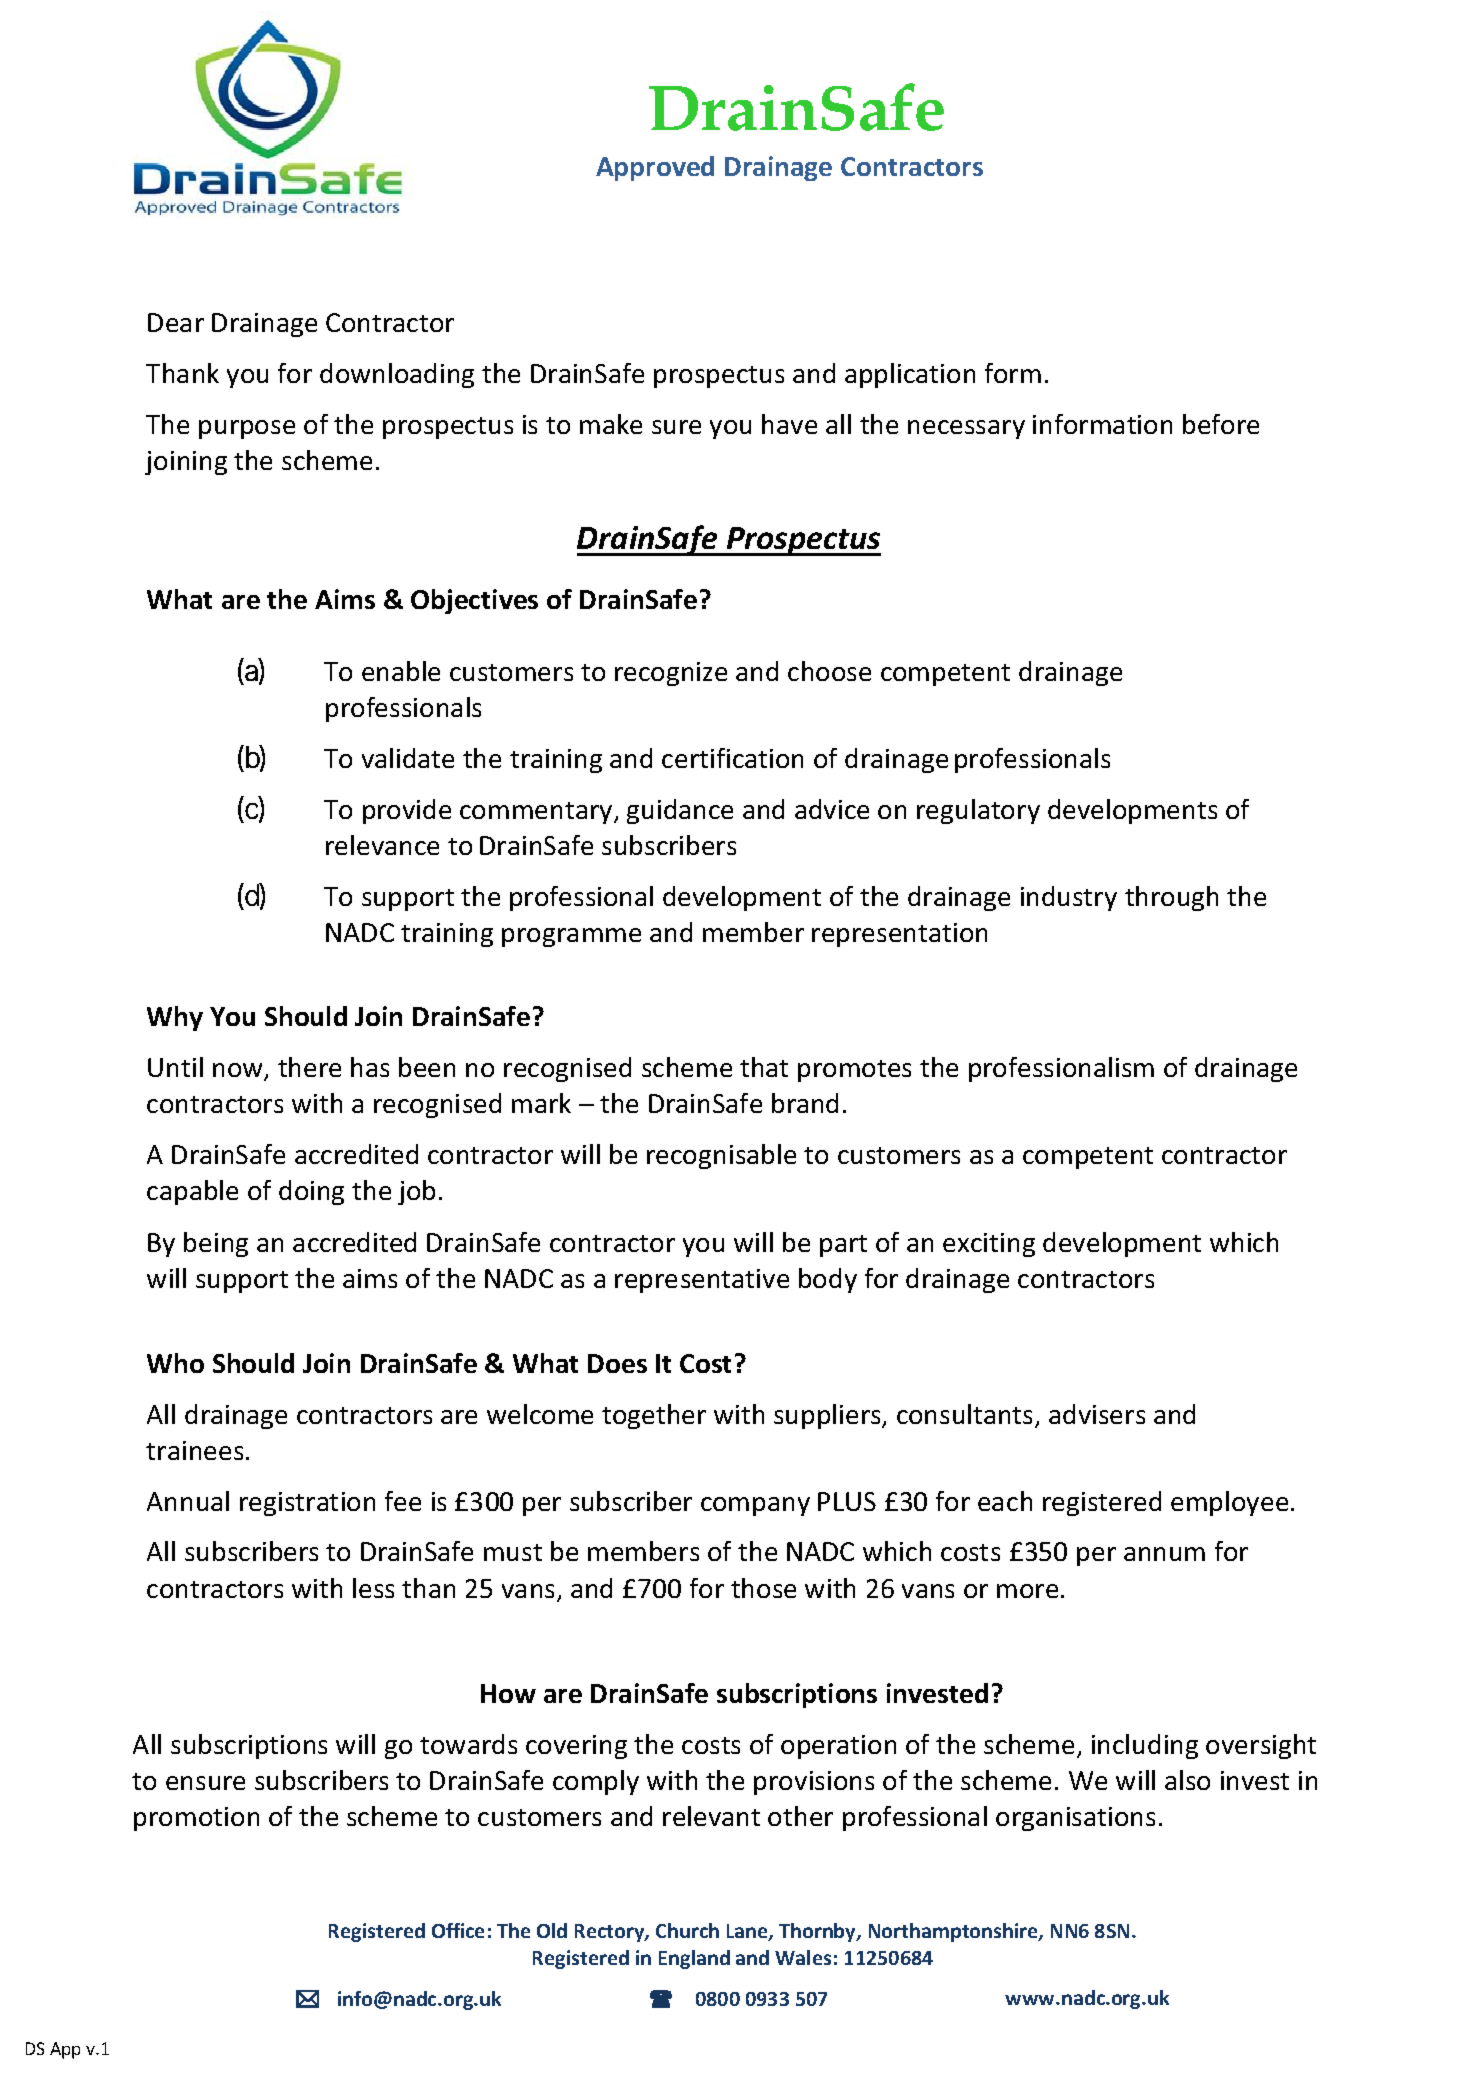 This screenshot has height=2079, width=1470. What do you see at coordinates (966, 429) in the screenshot?
I see `necessary` at bounding box center [966, 429].
